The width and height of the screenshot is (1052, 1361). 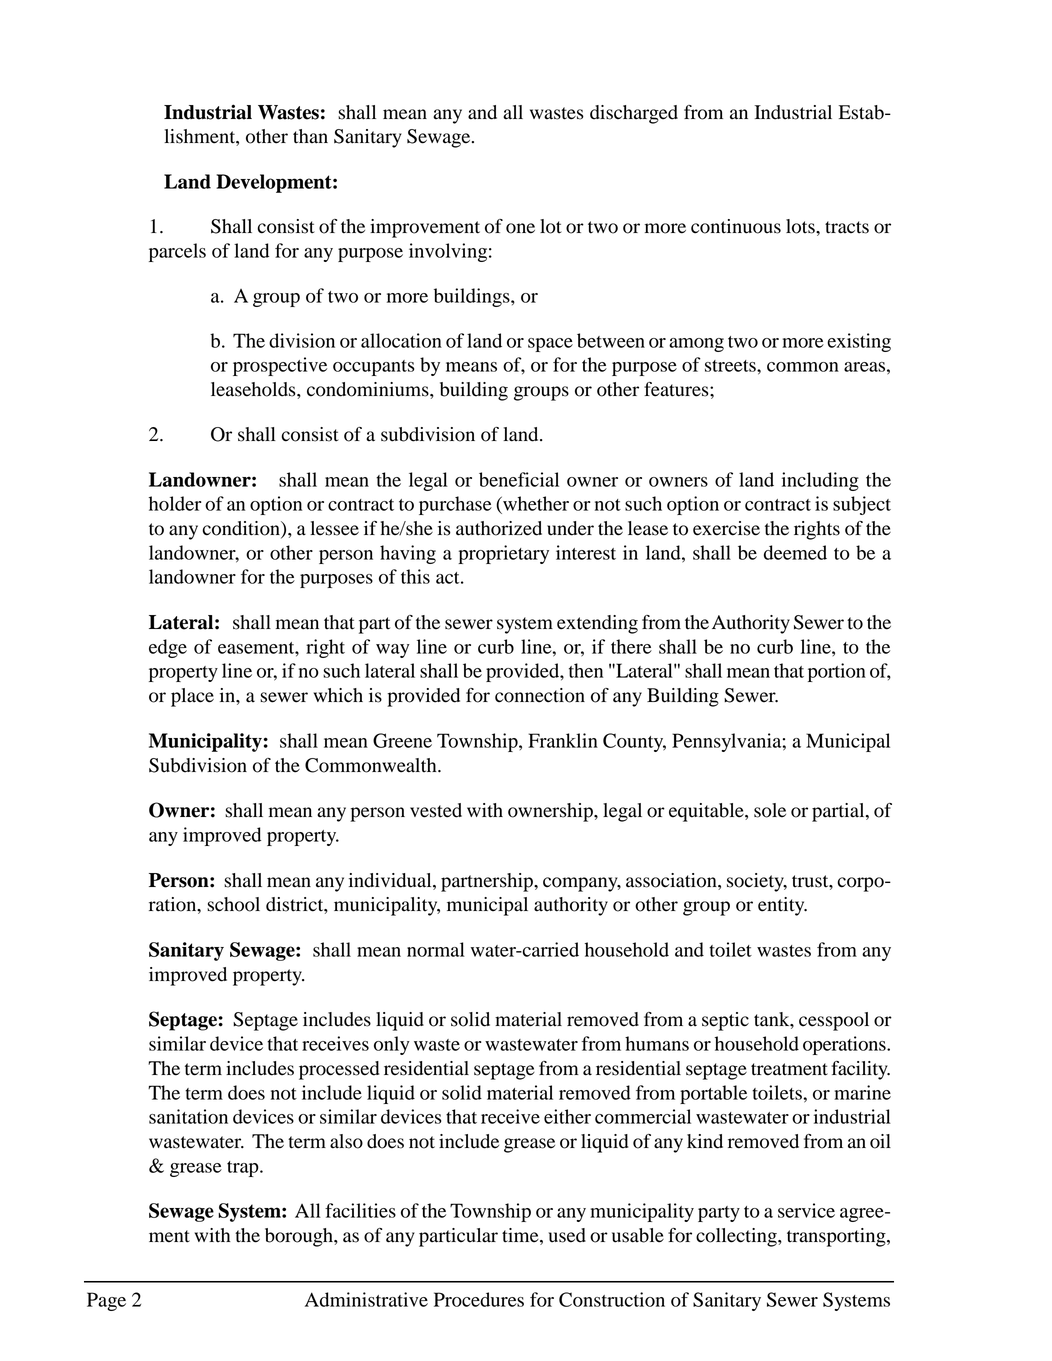 What do you see at coordinates (192, 697) in the screenshot?
I see `place` at bounding box center [192, 697].
